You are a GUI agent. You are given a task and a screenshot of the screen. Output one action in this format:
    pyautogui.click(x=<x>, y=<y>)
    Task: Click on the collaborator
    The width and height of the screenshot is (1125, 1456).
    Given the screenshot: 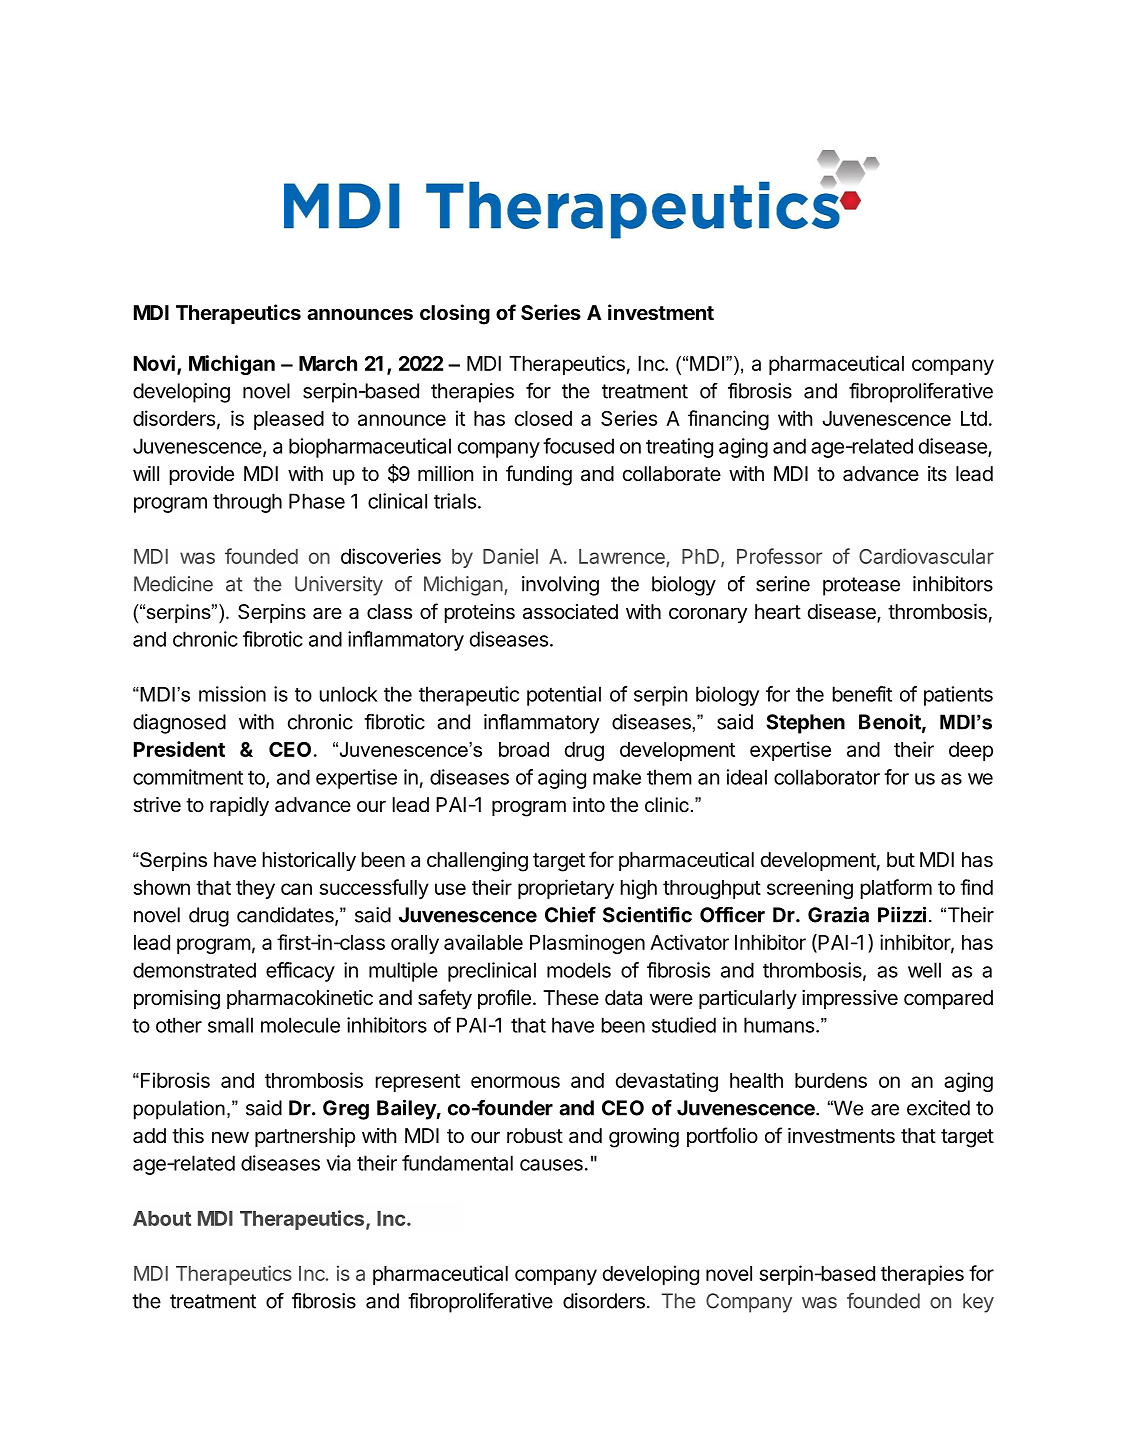 What is the action you would take?
    pyautogui.click(x=827, y=777)
